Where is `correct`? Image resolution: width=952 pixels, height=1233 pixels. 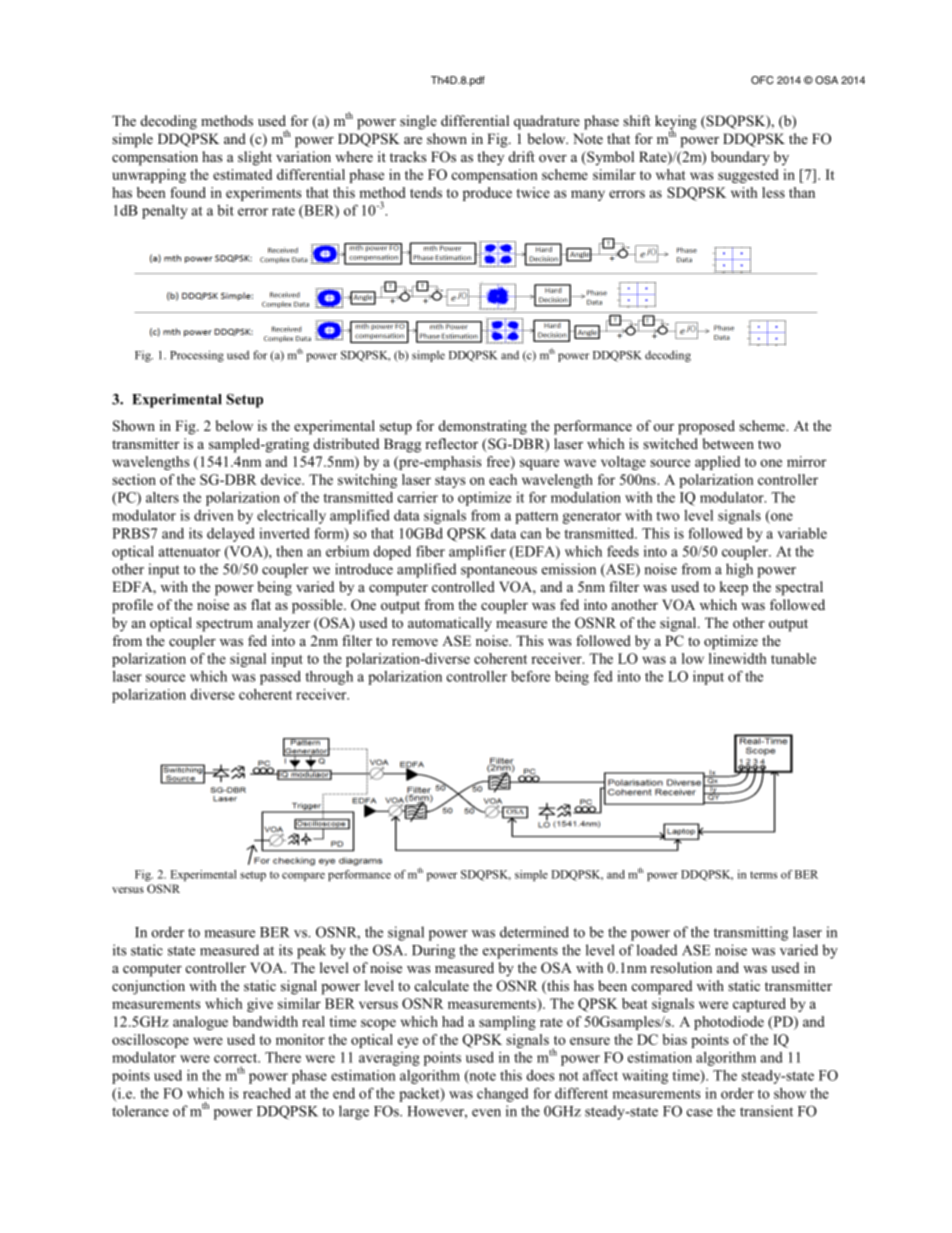
correct is located at coordinates (237, 1058).
